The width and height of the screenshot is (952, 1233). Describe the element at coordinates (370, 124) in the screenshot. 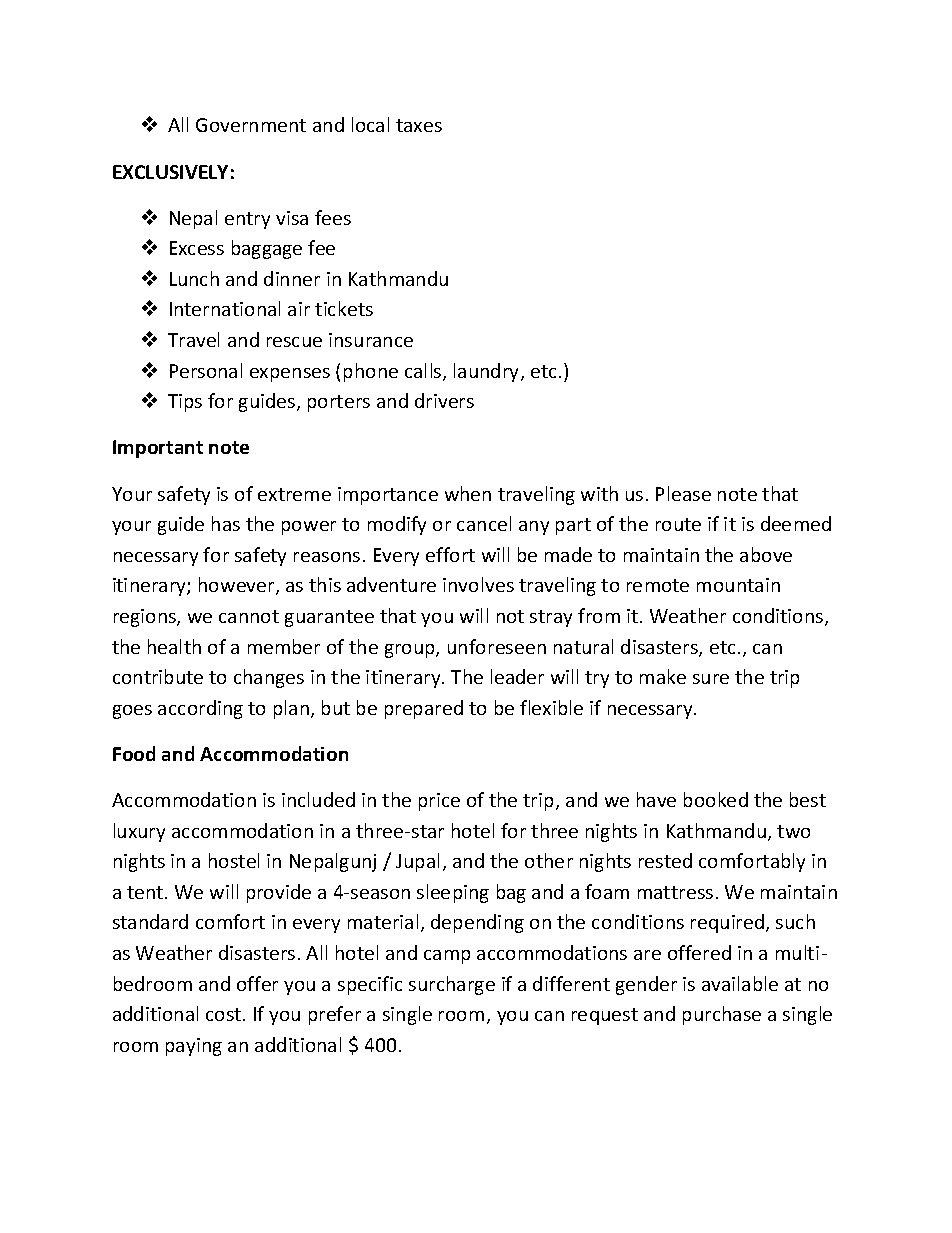

I see `local` at that location.
